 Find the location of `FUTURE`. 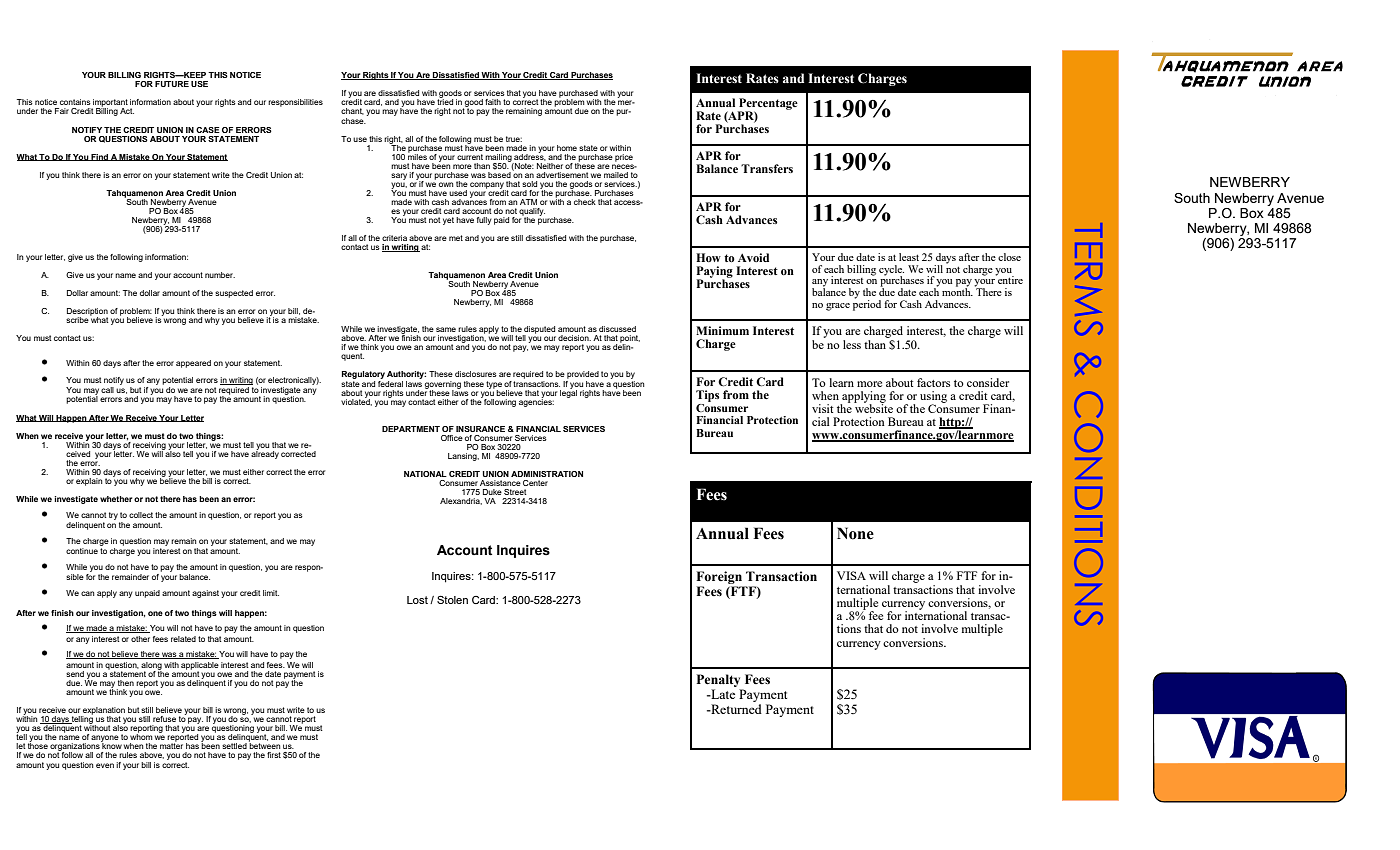

FUTURE is located at coordinates (172, 84).
